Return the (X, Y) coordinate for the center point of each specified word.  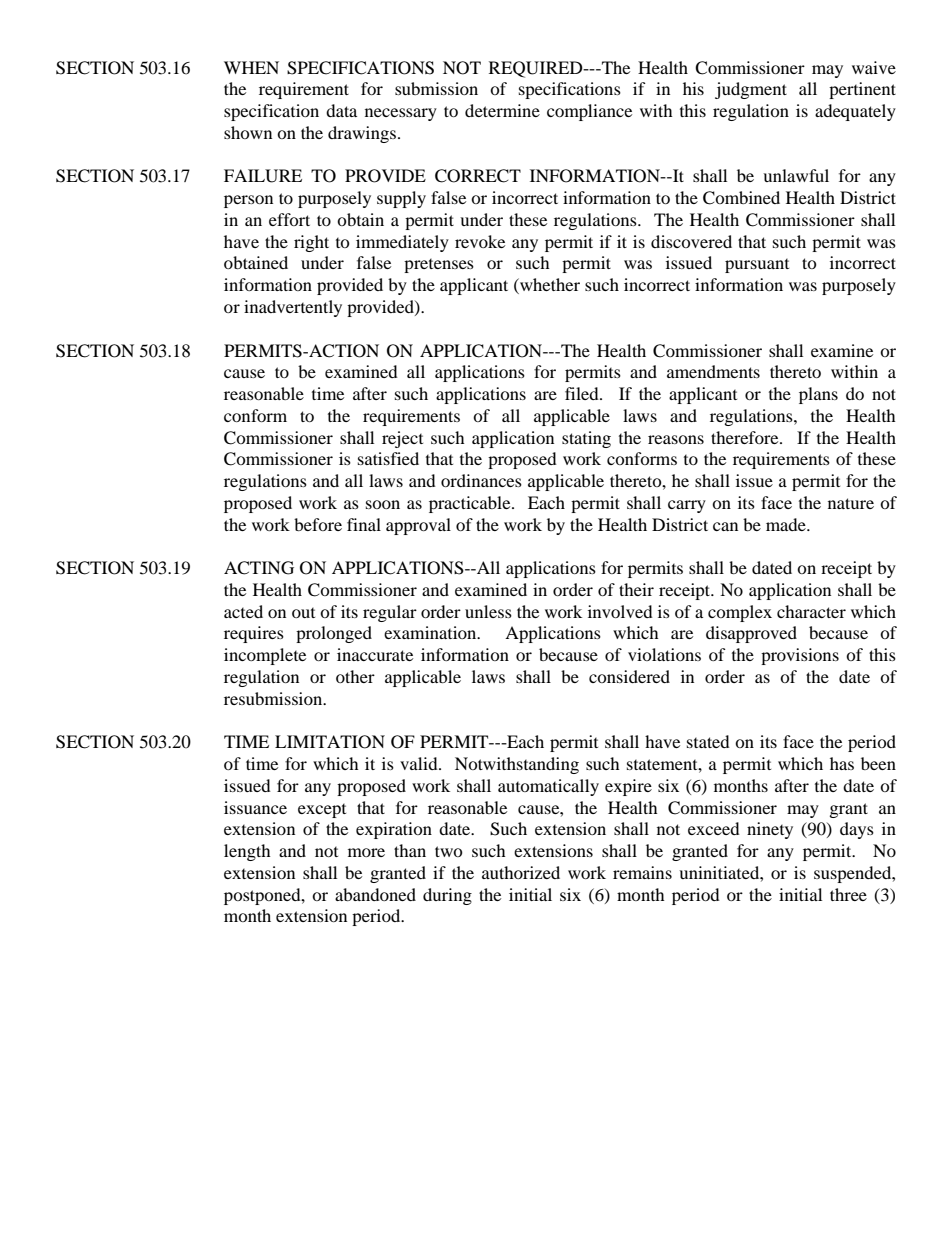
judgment (751, 90)
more (366, 852)
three (848, 894)
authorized (521, 872)
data (341, 110)
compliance (589, 112)
